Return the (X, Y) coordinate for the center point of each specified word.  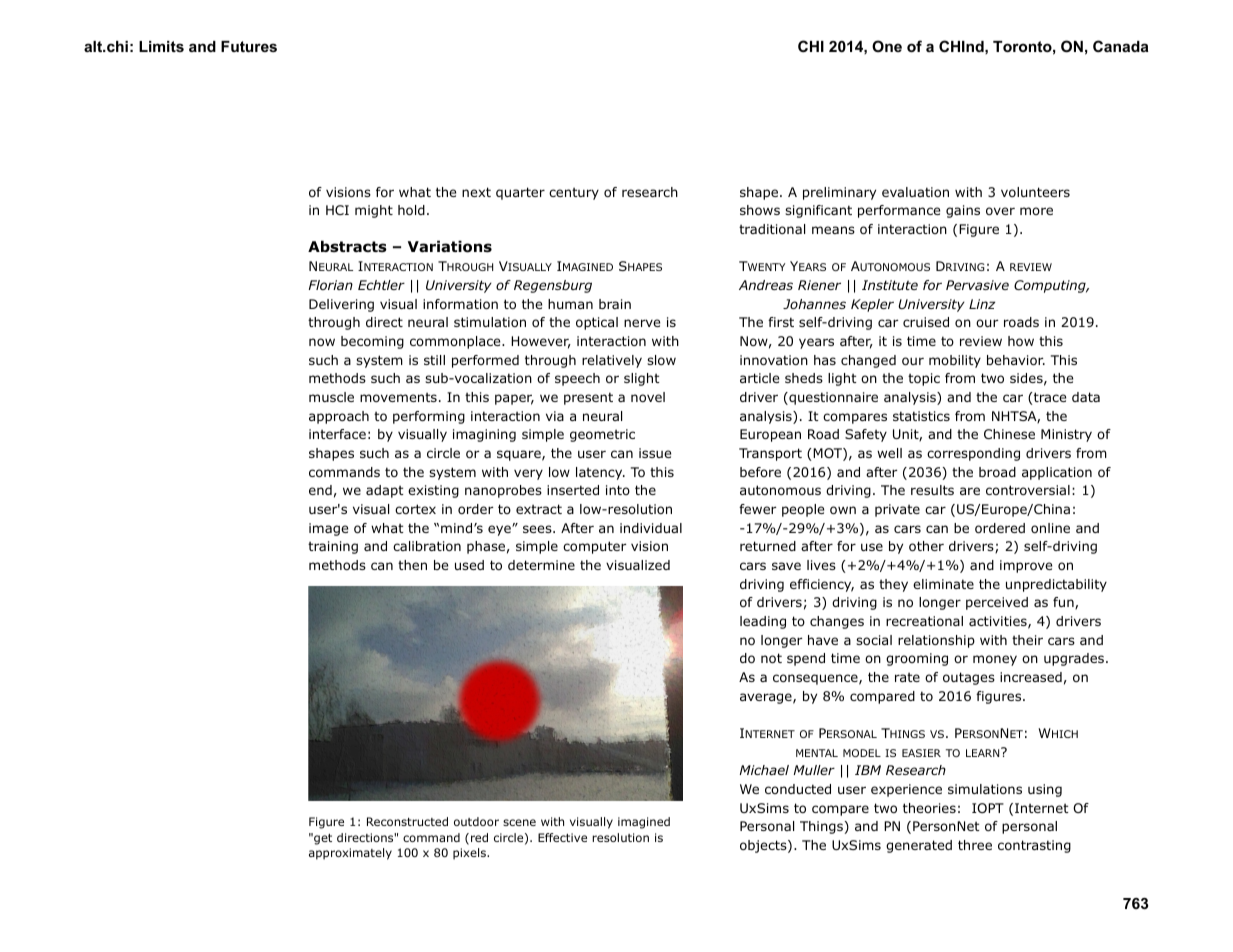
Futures (249, 46)
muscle (331, 397)
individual (651, 528)
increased (1031, 677)
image (328, 529)
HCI (337, 210)
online (1050, 528)
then (412, 565)
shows (760, 210)
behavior (1016, 360)
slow (661, 360)
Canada (1121, 46)
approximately (350, 854)
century (574, 193)
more (1036, 211)
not (771, 658)
